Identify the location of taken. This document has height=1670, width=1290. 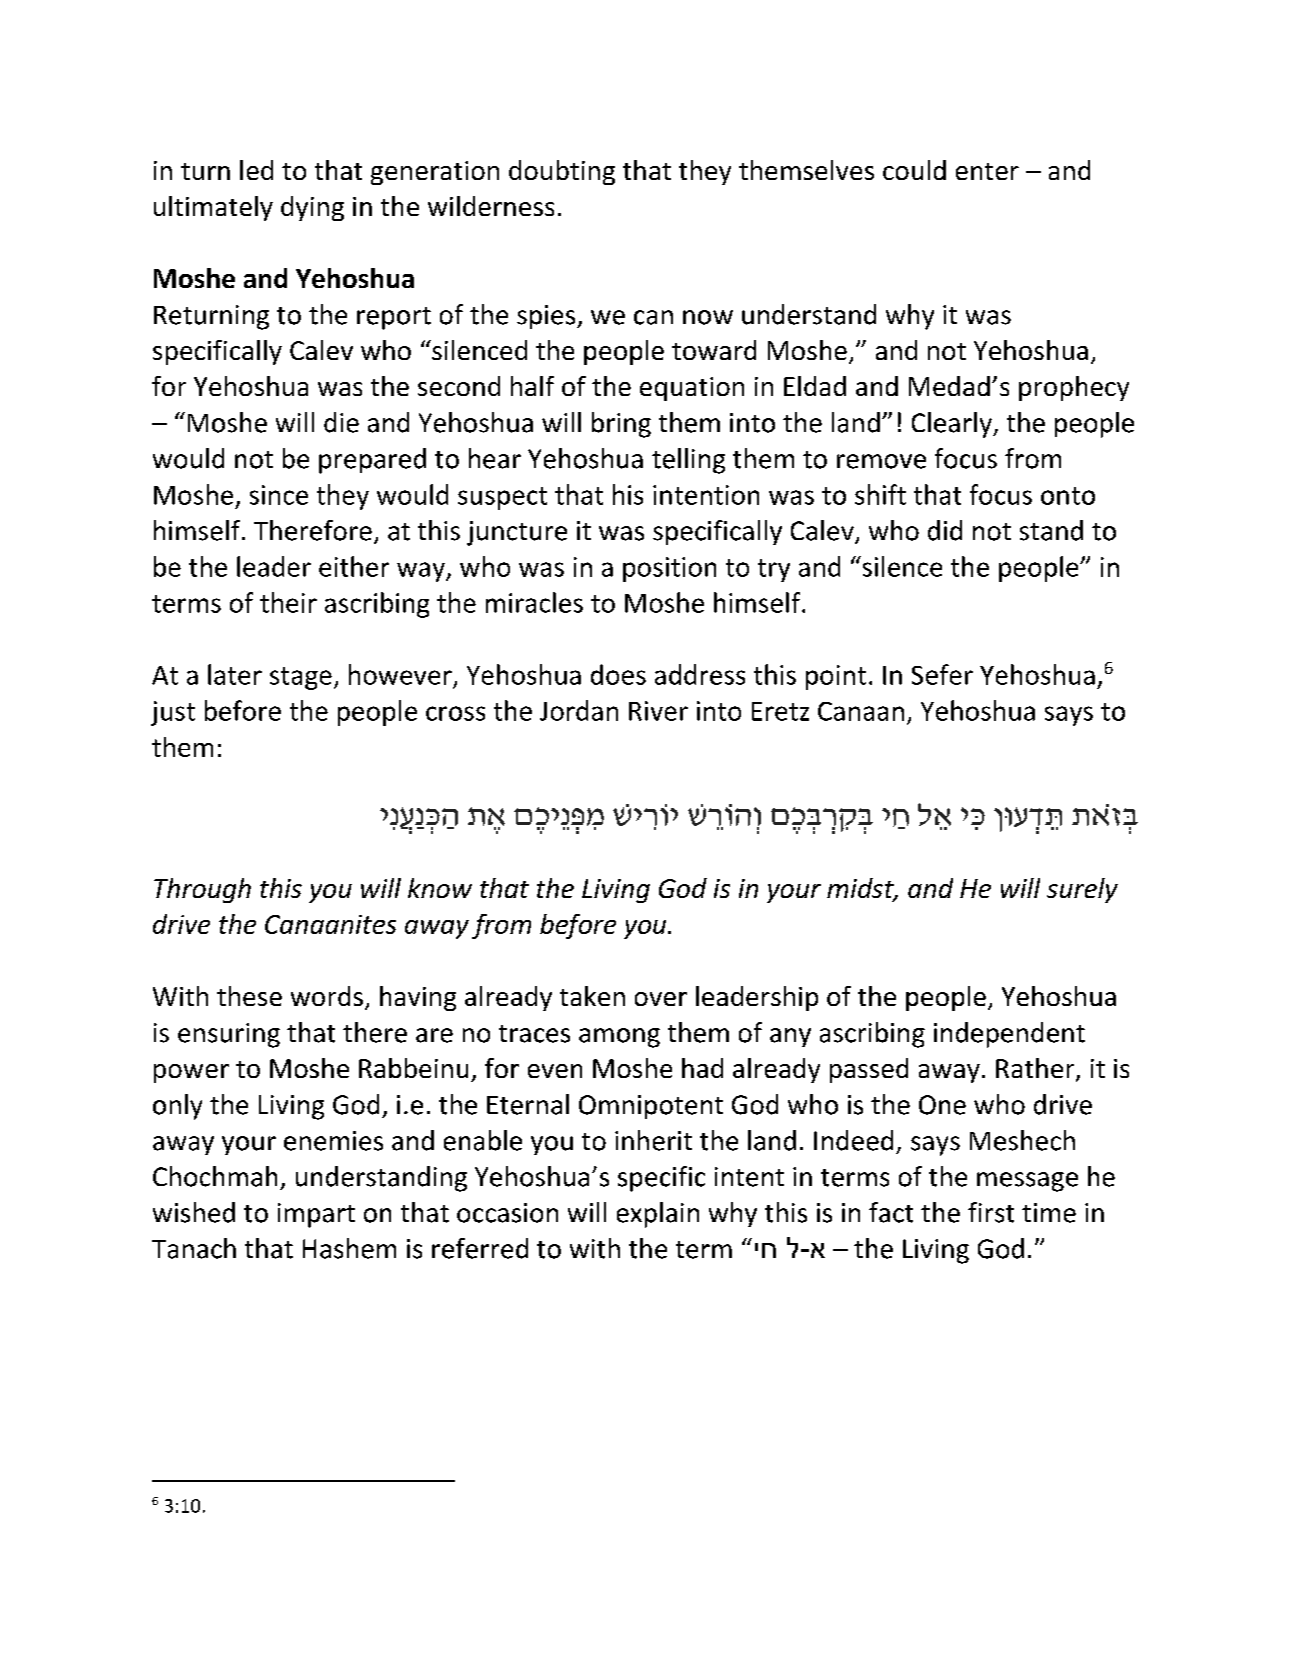
(592, 996).
